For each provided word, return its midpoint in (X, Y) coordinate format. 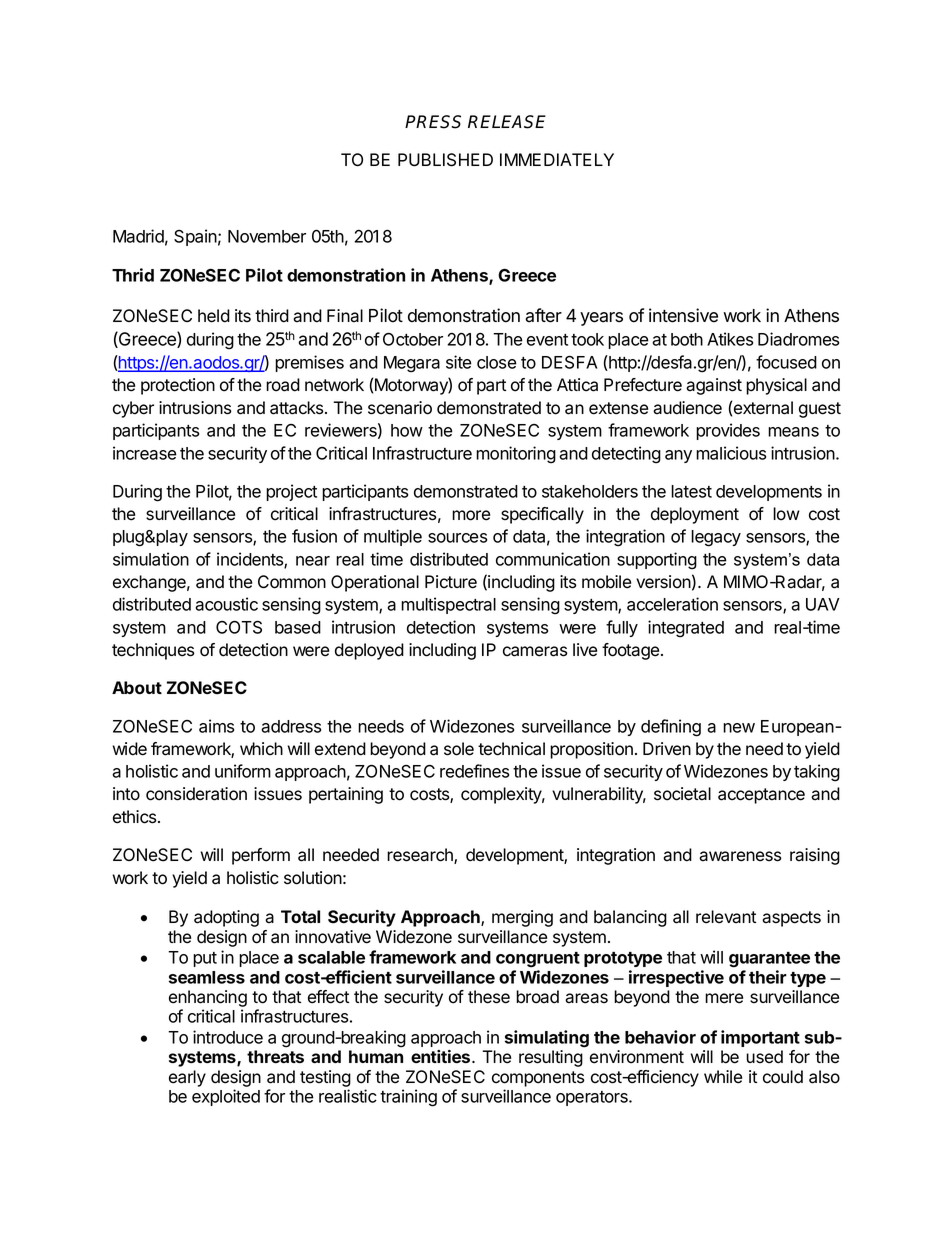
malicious (731, 453)
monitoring (516, 455)
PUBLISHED (445, 160)
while (723, 1077)
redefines (474, 771)
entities (442, 1056)
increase (145, 453)
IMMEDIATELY (557, 159)
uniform (243, 771)
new (739, 728)
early (187, 1078)
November (267, 236)
